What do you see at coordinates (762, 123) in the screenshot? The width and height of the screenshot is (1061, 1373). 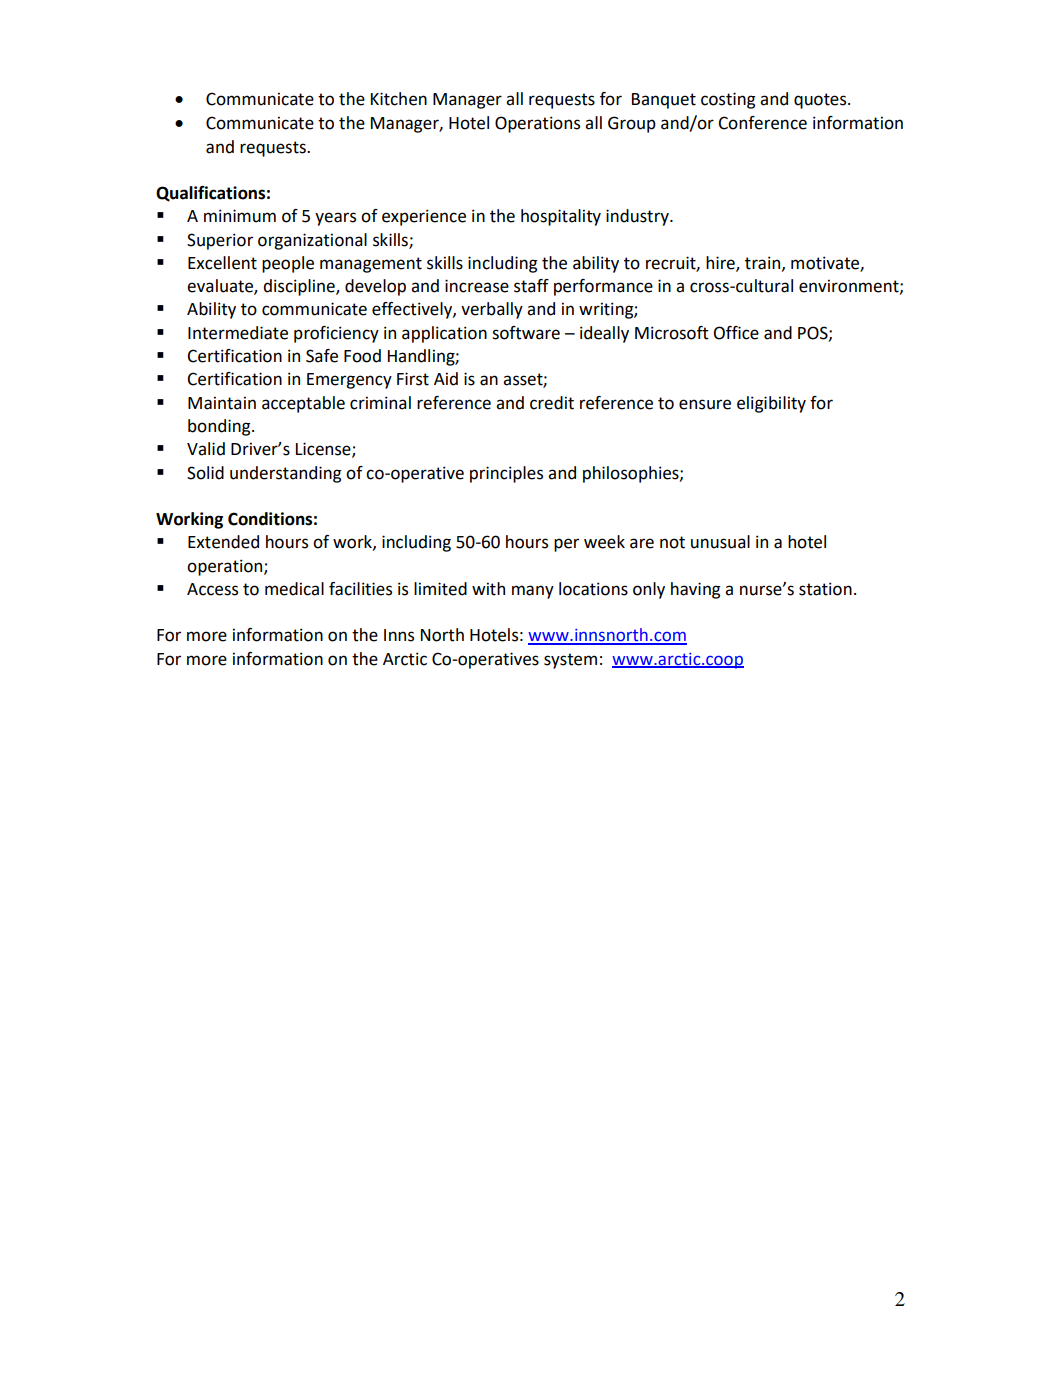 I see `Conference` at bounding box center [762, 123].
